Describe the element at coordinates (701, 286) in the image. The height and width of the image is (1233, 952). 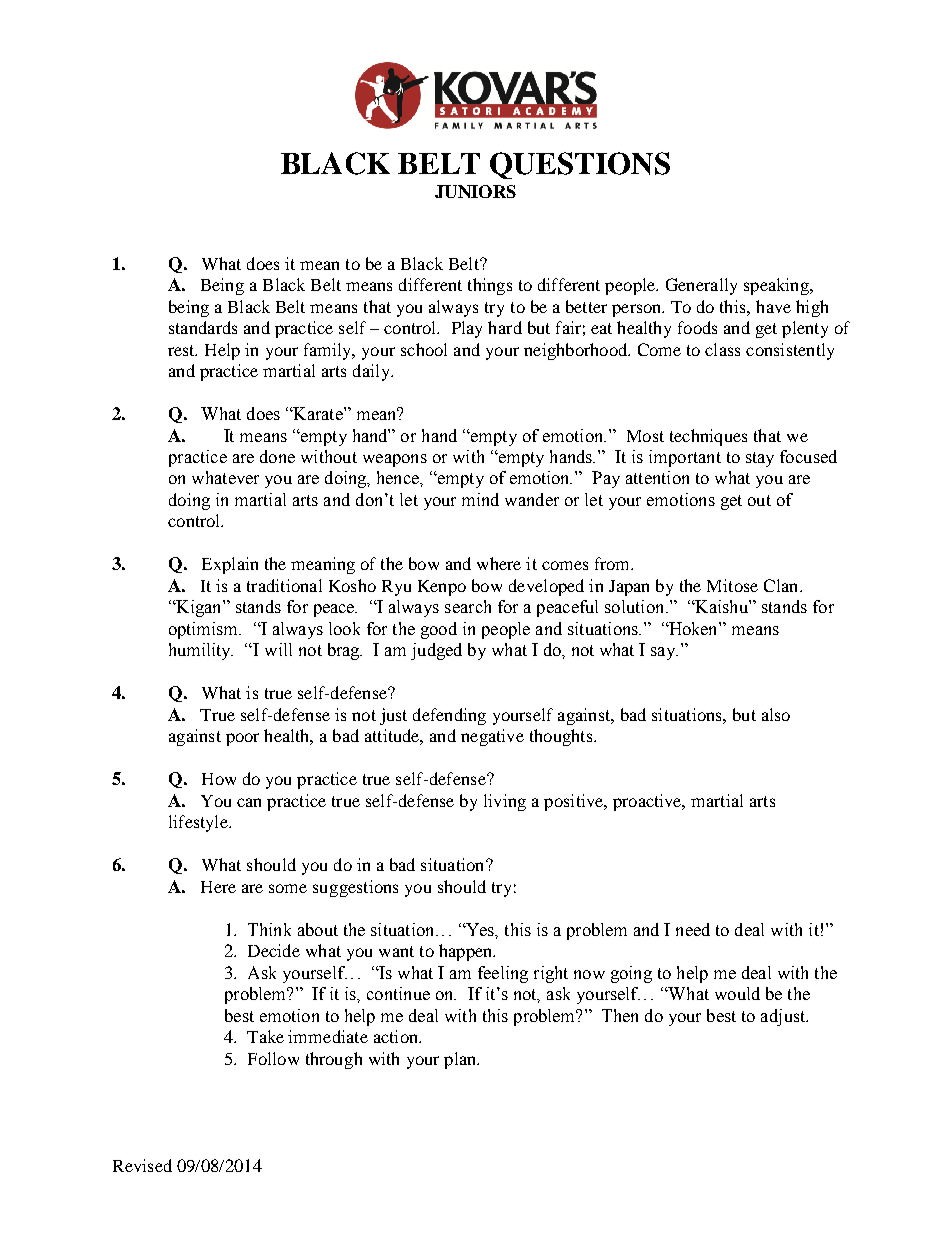
I see `Generally` at that location.
